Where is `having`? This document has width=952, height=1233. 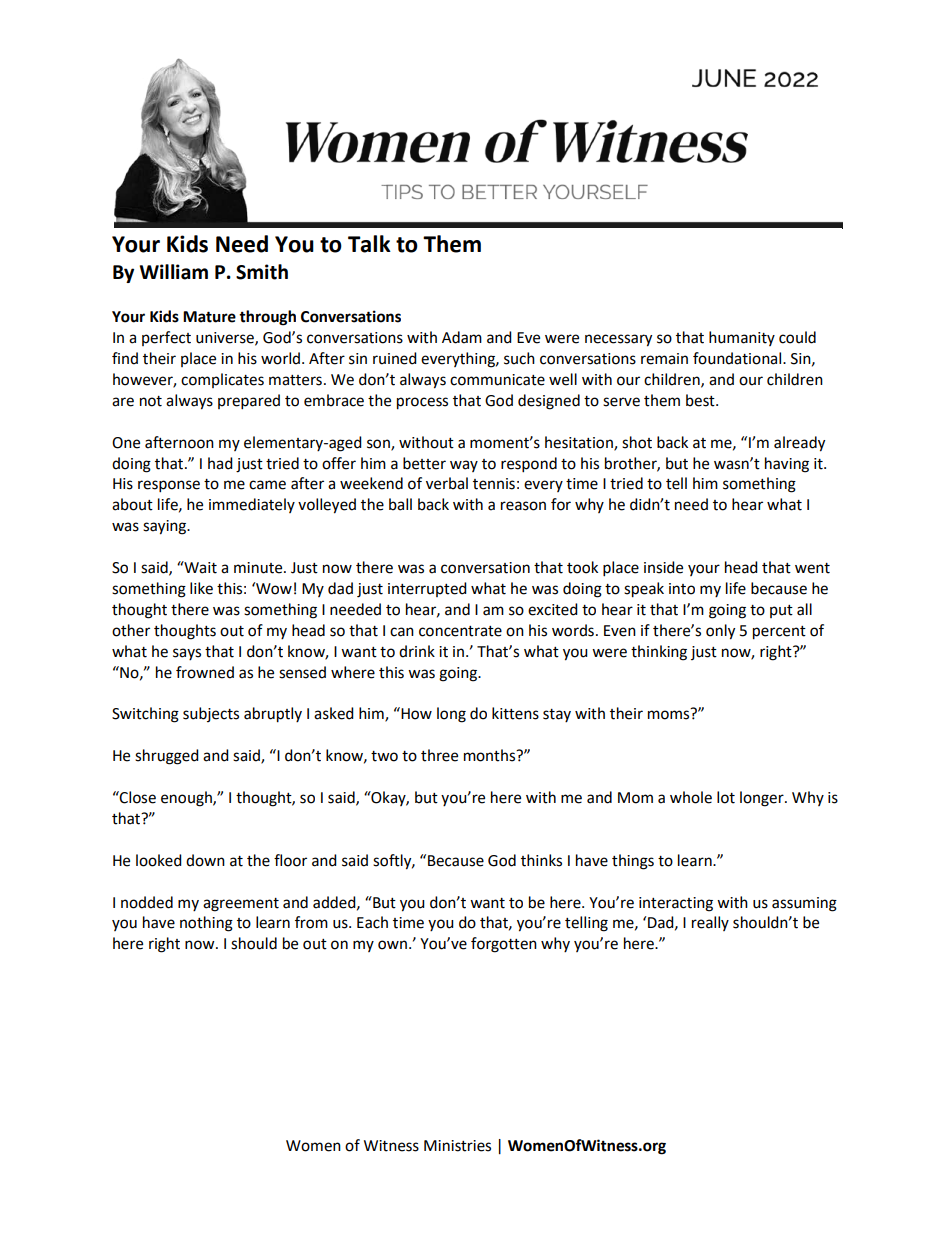
having is located at coordinates (787, 465).
